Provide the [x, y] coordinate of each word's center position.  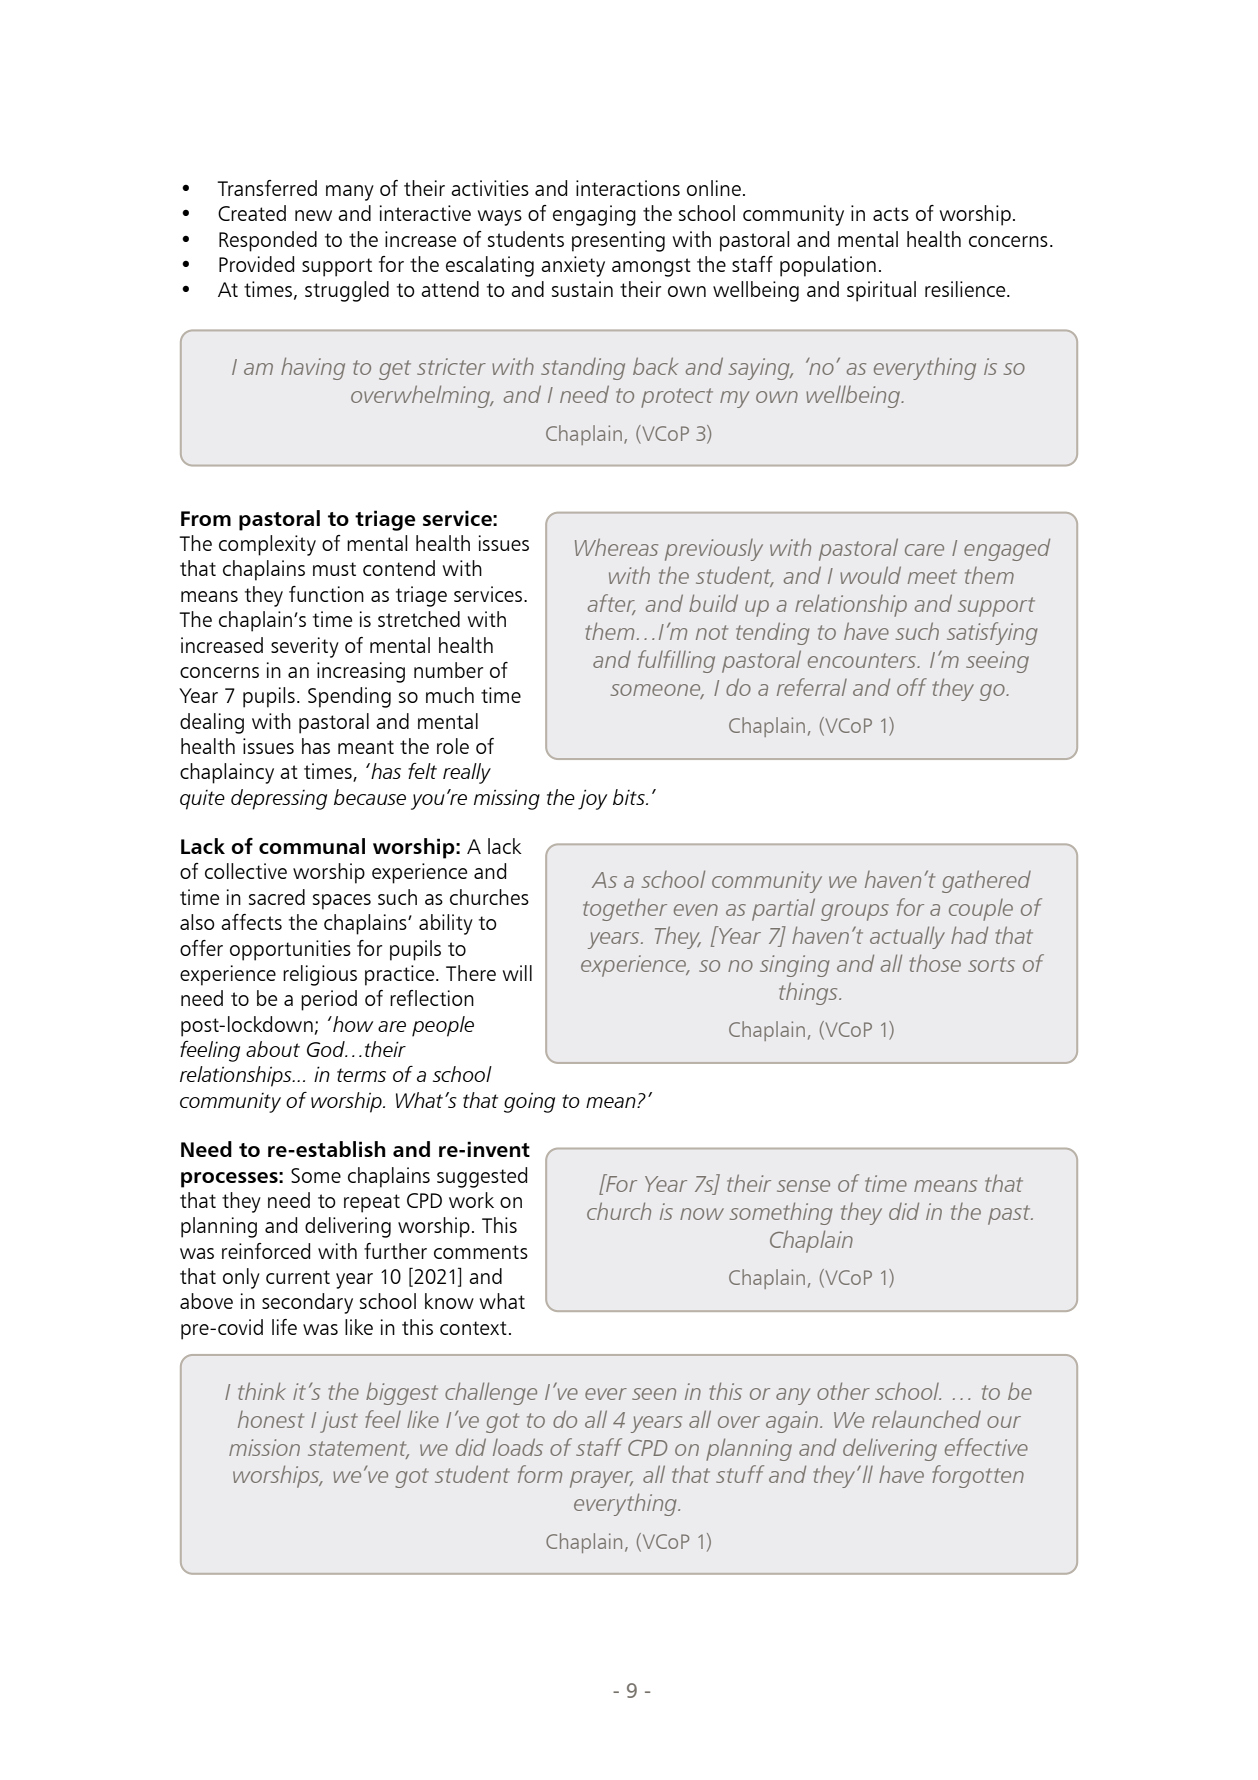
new [313, 215]
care [924, 550]
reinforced [266, 1251]
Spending [349, 697]
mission [264, 1447]
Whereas [616, 547]
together [625, 910]
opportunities [290, 950]
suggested [482, 1177]
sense [803, 1186]
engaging [594, 215]
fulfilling [676, 661]
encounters [863, 660]
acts [891, 214]
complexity [267, 545]
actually [907, 937]
